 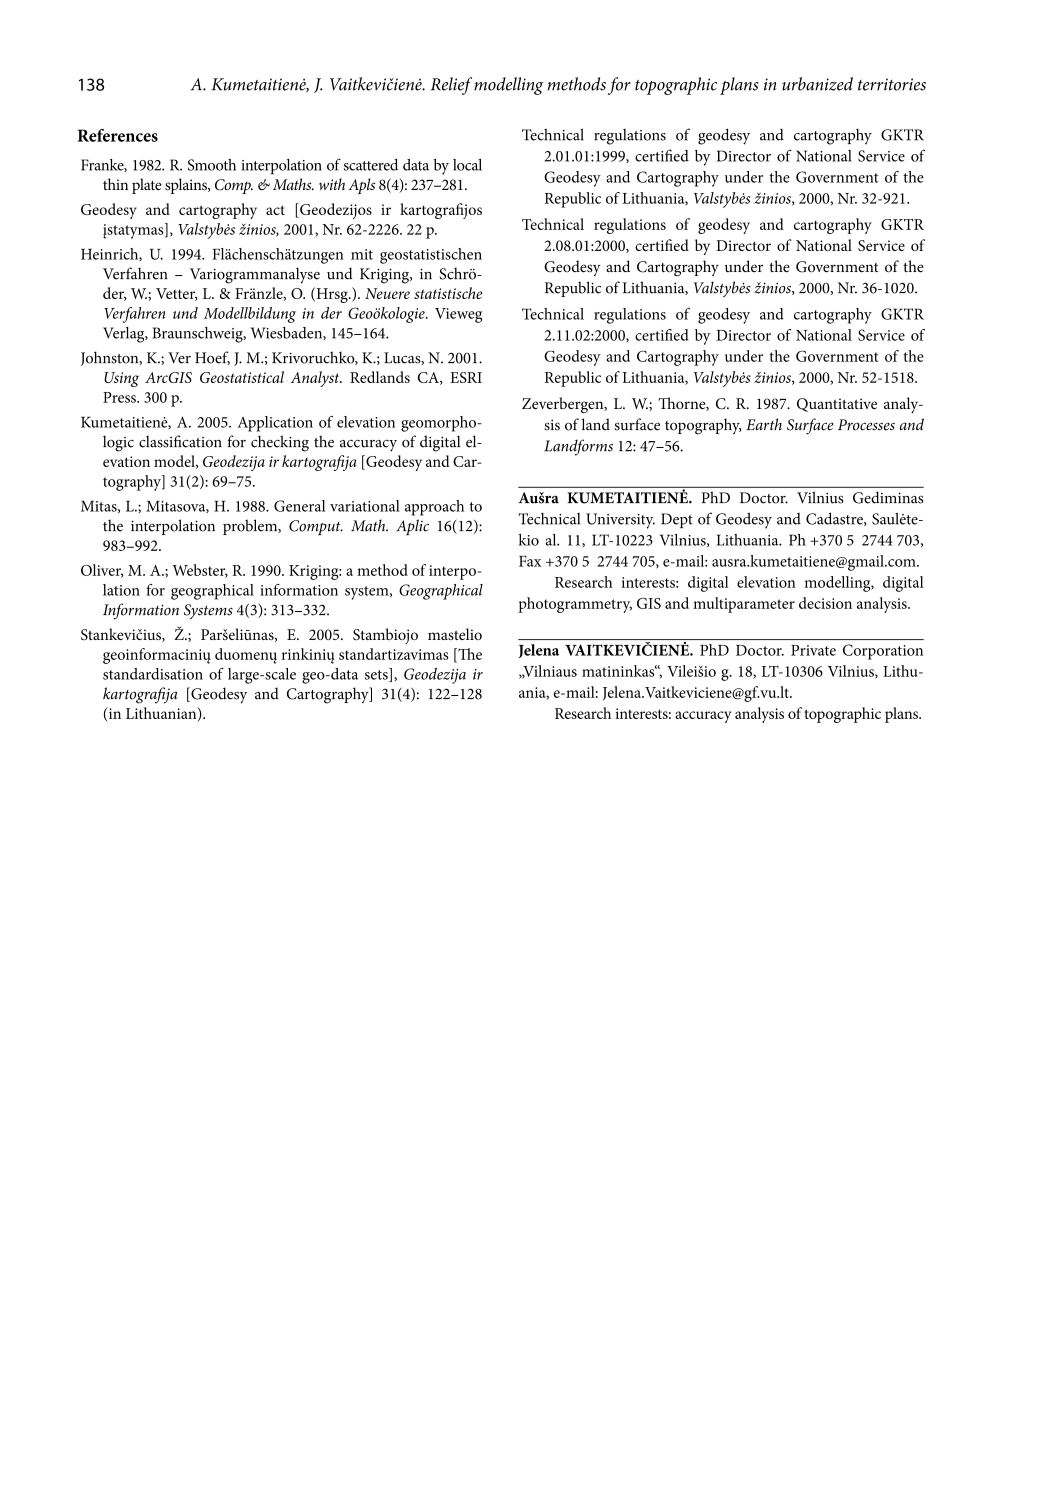 What do you see at coordinates (837, 405) in the screenshot?
I see `Quantitative` at bounding box center [837, 405].
